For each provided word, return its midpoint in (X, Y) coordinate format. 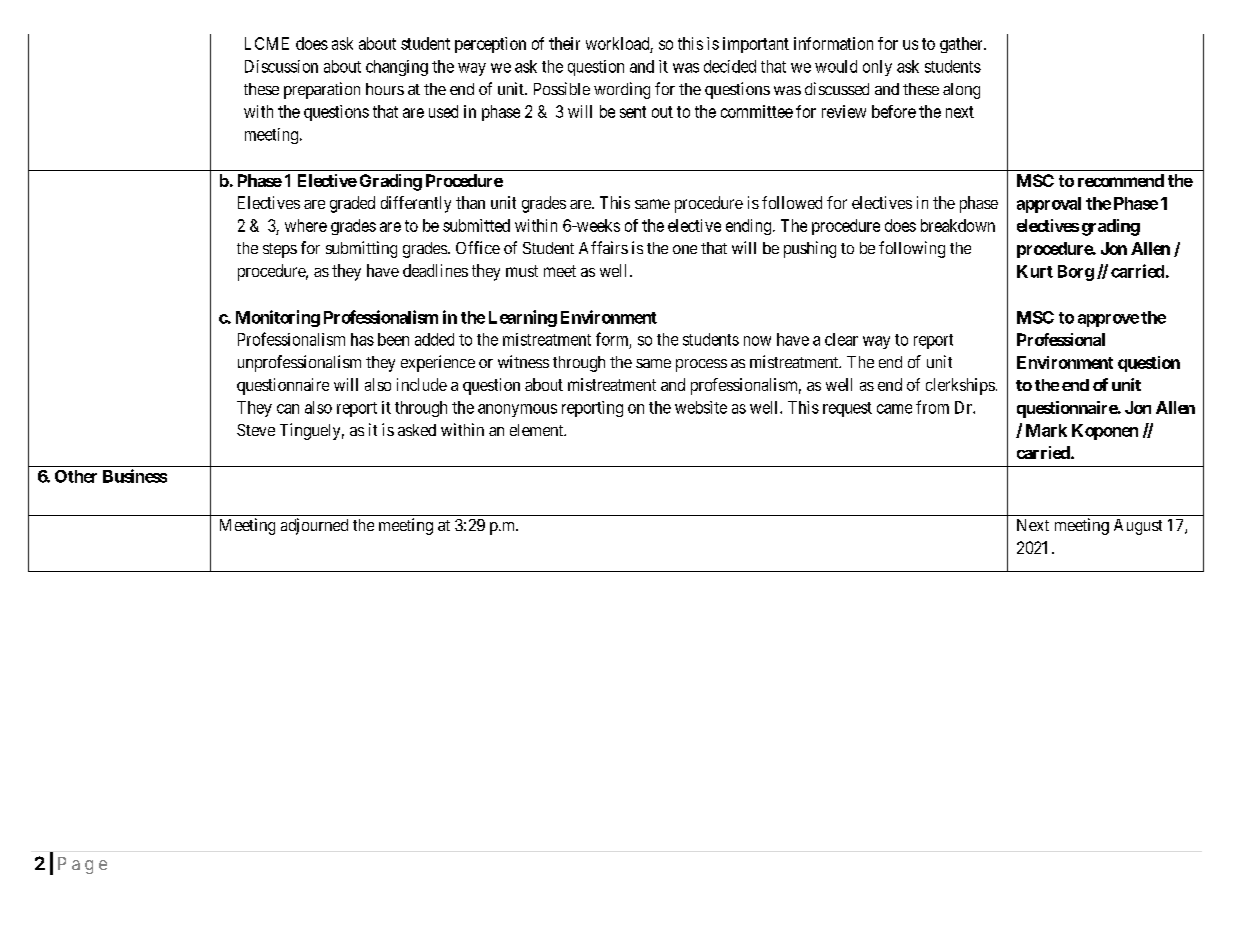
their (564, 43)
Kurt (1035, 271)
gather (962, 45)
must (522, 271)
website (701, 407)
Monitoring (278, 318)
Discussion (281, 66)
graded (352, 204)
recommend (1121, 180)
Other (76, 476)
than (470, 202)
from (932, 407)
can (288, 409)
